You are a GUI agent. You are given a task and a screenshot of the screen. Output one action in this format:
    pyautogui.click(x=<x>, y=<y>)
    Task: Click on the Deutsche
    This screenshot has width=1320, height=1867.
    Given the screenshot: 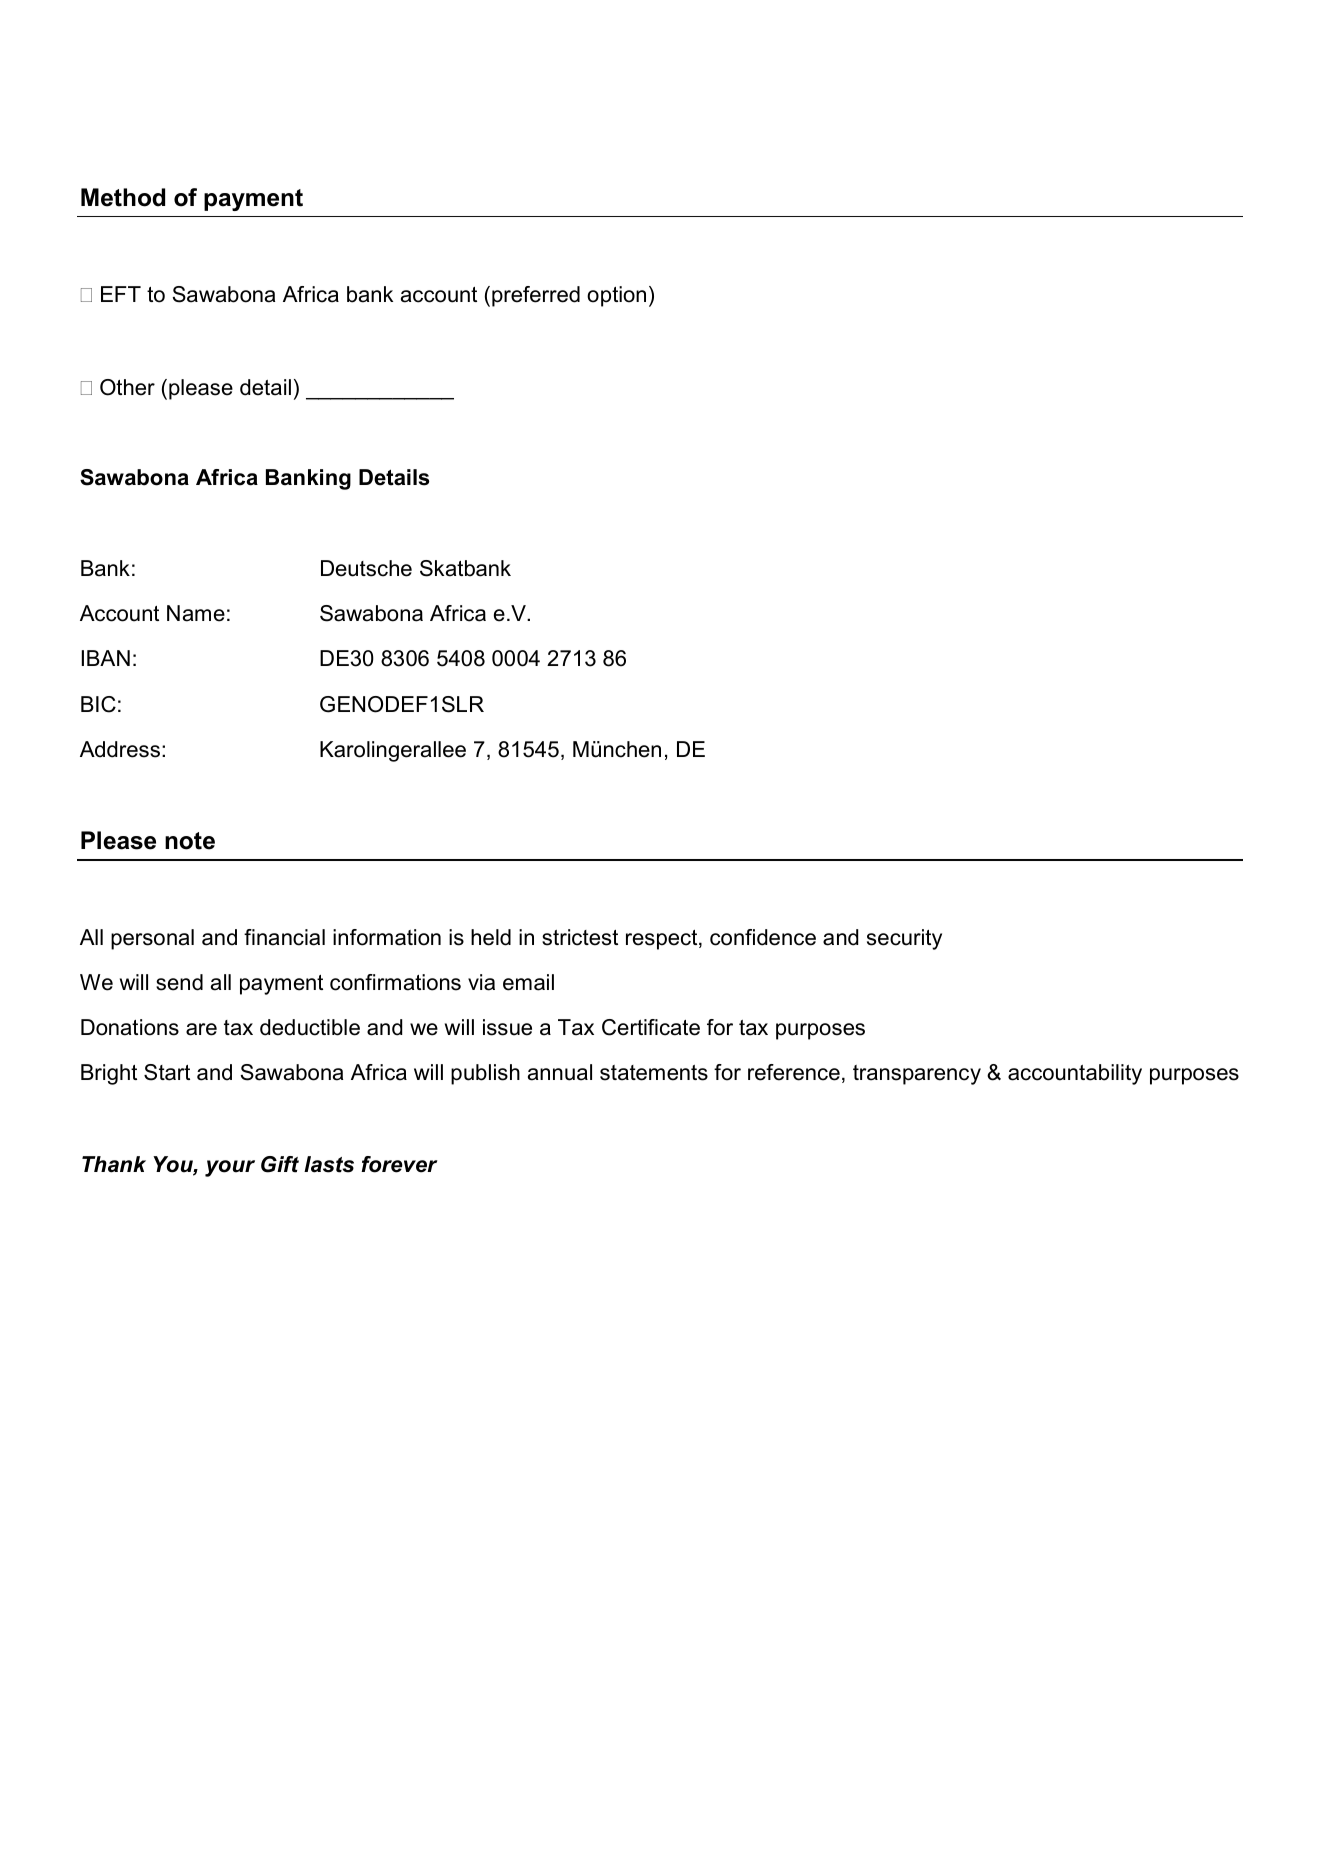 What is the action you would take?
    pyautogui.click(x=366, y=568)
